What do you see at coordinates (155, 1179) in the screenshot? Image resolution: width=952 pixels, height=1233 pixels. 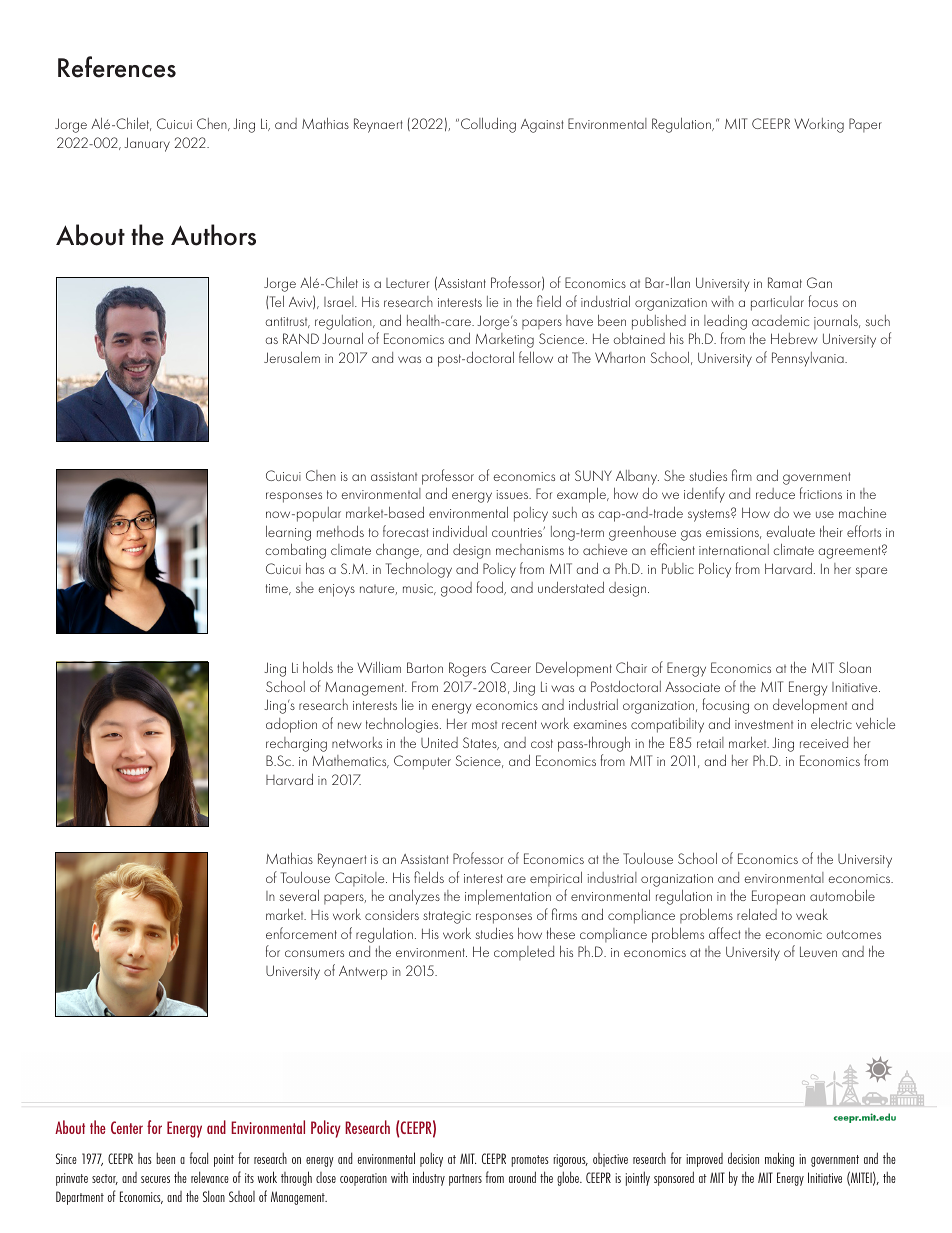 I see `secures` at bounding box center [155, 1179].
